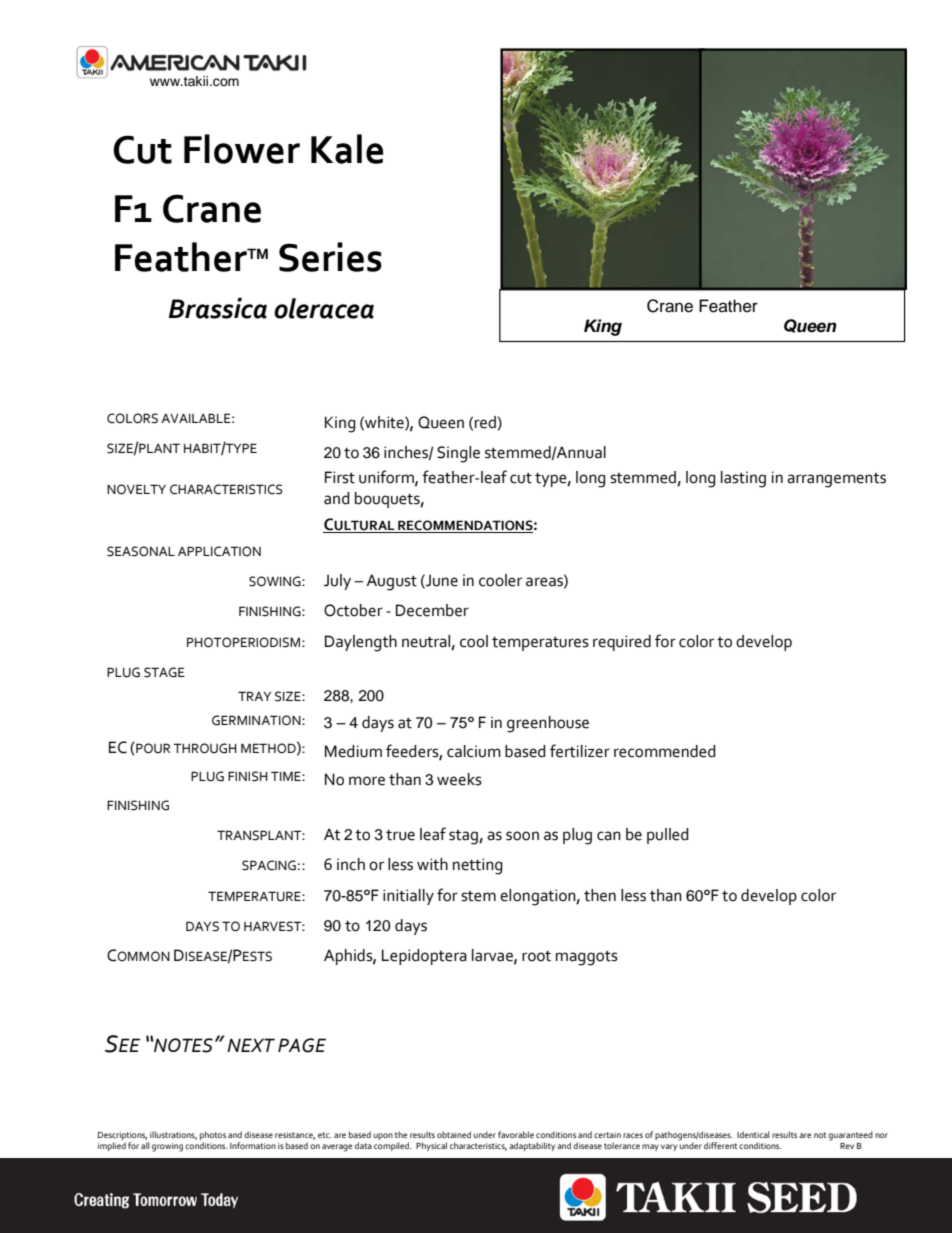 Image resolution: width=952 pixels, height=1233 pixels. What do you see at coordinates (287, 776) in the screenshot?
I see `TIME` at bounding box center [287, 776].
